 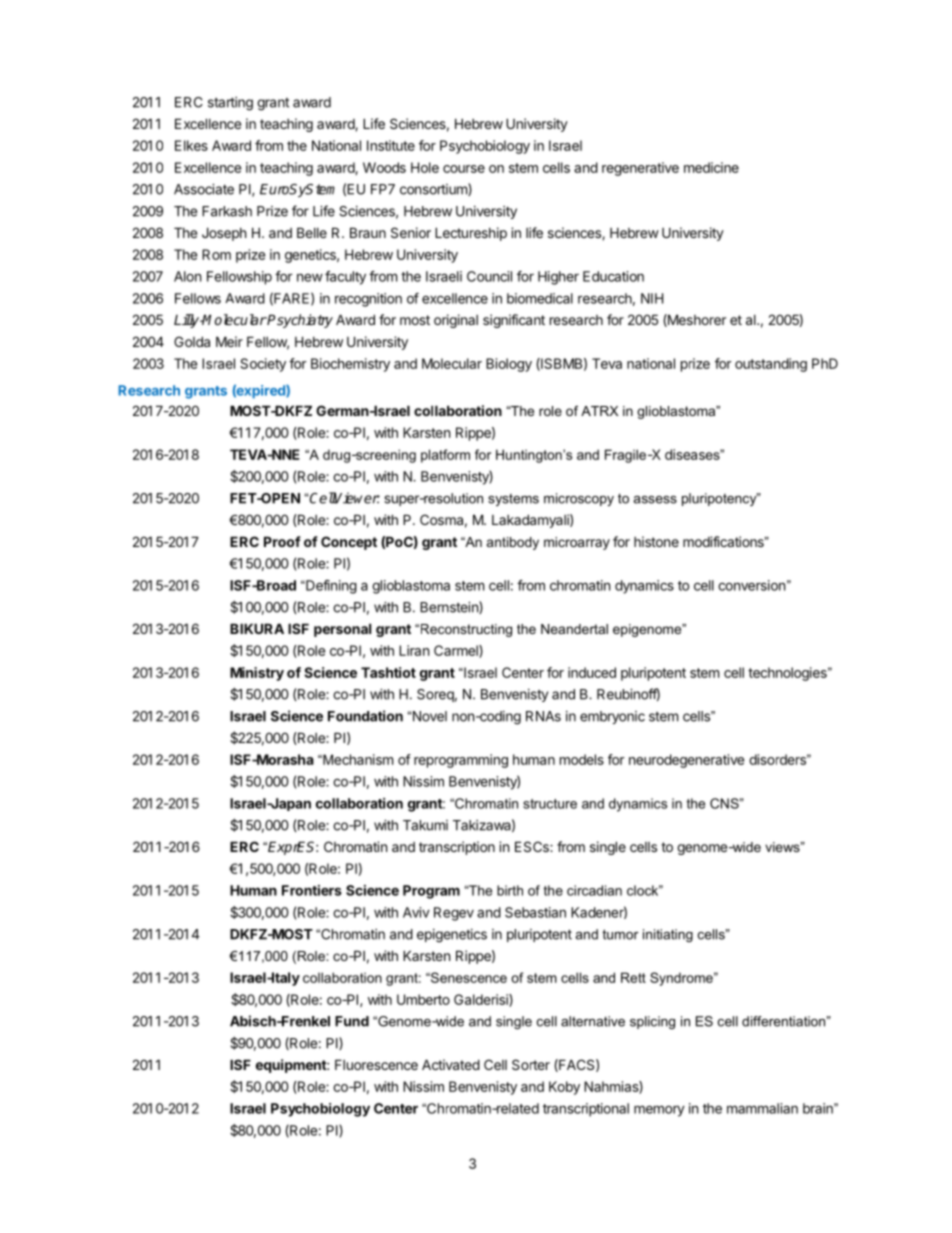 I want to click on starting, so click(x=230, y=104).
